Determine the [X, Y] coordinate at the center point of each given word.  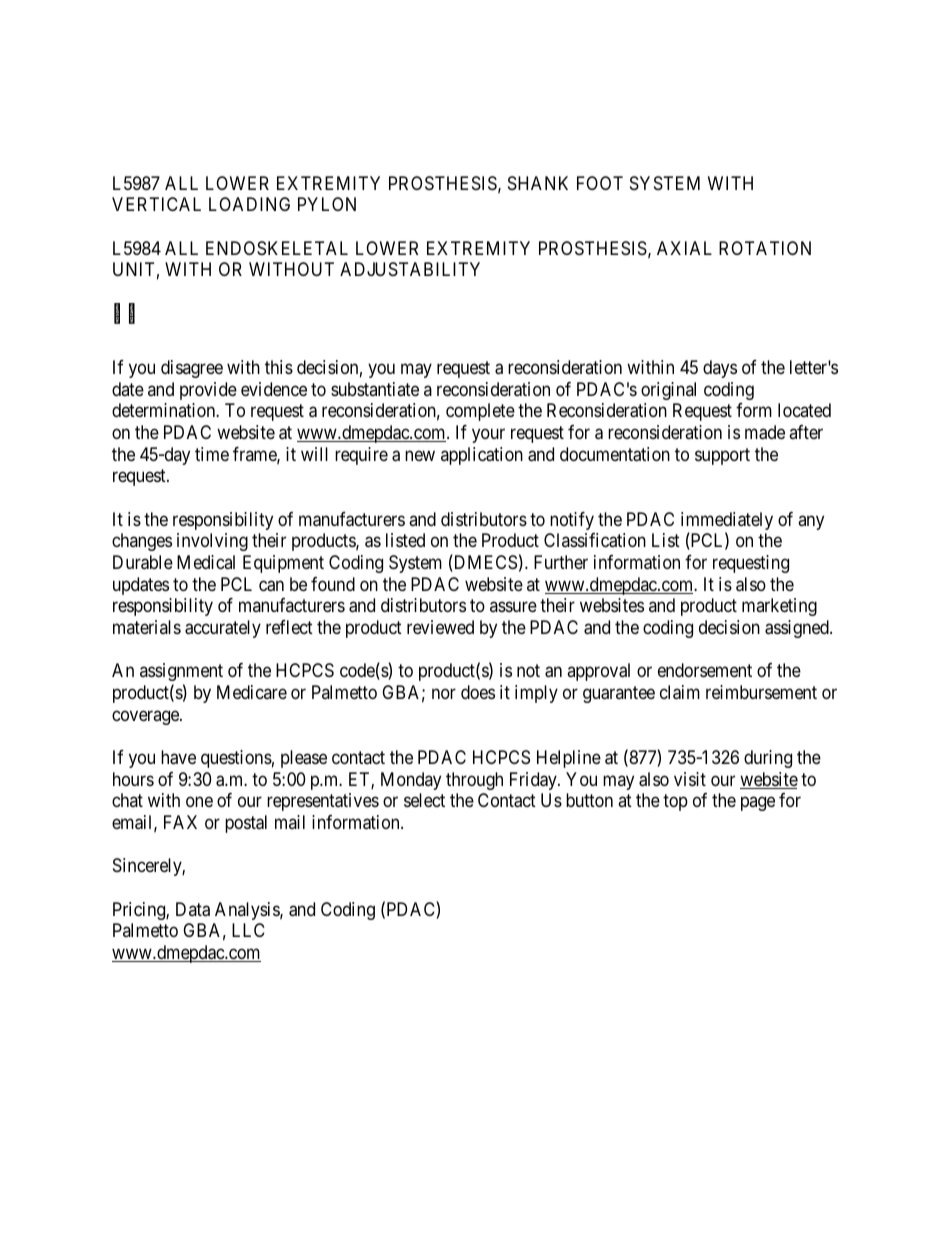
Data [193, 909]
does [478, 692]
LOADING [249, 204]
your [488, 435]
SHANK [538, 183]
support [722, 456]
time [212, 454]
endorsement [705, 670]
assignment [181, 672]
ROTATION [765, 248]
